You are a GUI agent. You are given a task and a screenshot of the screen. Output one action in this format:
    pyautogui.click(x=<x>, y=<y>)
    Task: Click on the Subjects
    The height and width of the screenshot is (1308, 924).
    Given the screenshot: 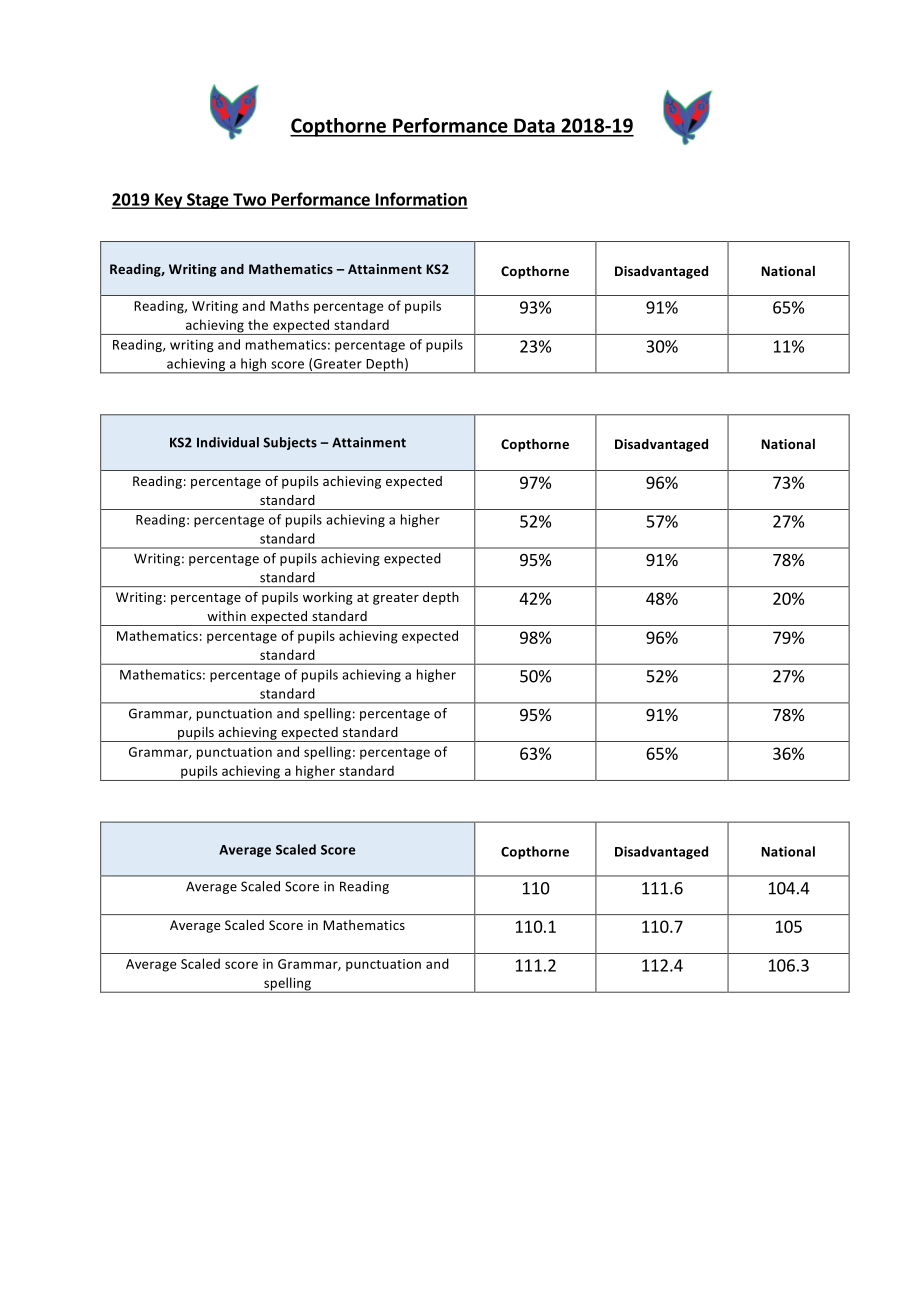 What is the action you would take?
    pyautogui.click(x=290, y=443)
